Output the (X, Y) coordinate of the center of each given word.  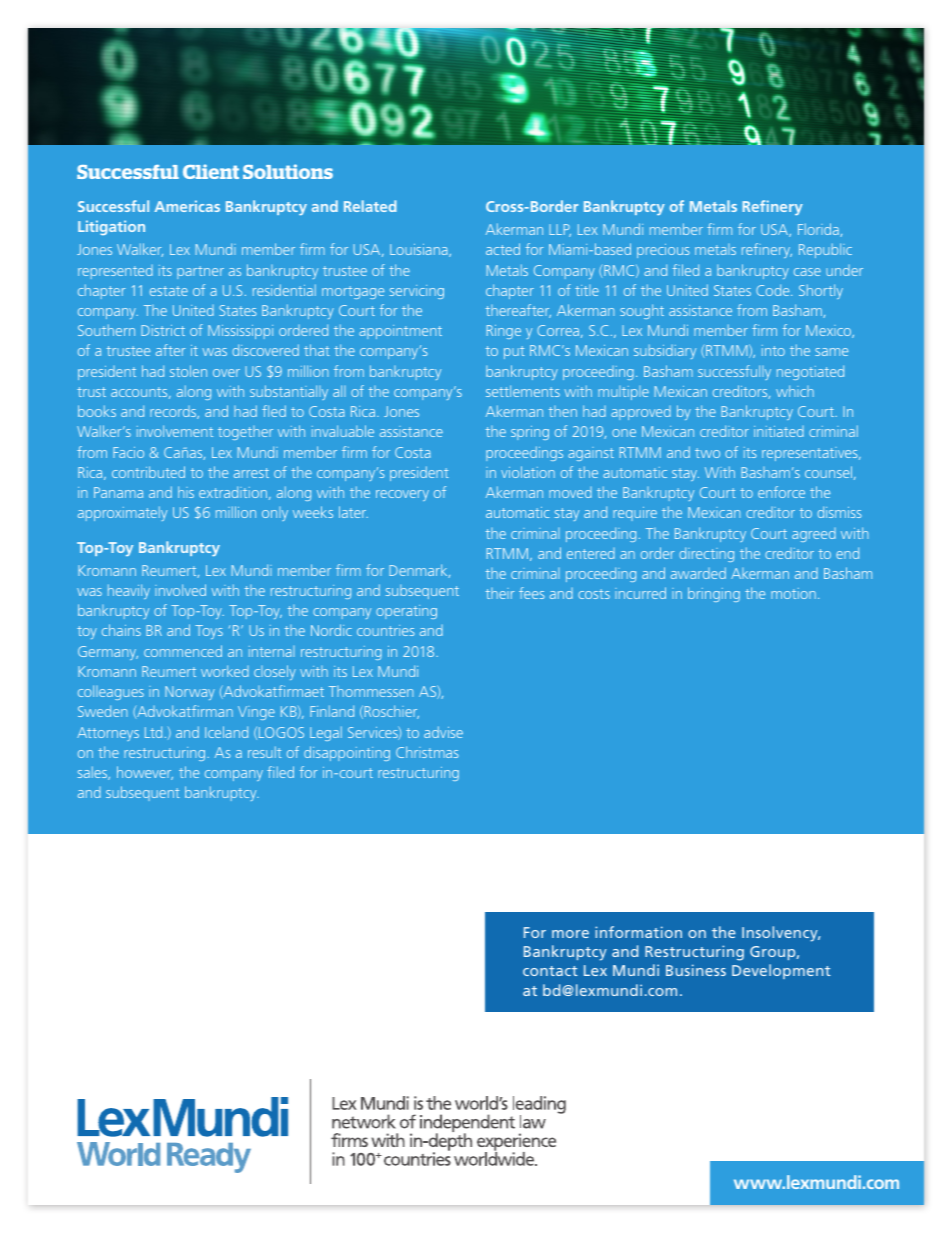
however (145, 773)
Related (370, 206)
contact (550, 971)
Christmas (427, 752)
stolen (188, 371)
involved (180, 590)
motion (793, 593)
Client (211, 171)
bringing (714, 594)
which (795, 391)
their (500, 593)
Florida (819, 230)
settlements (523, 391)
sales (94, 773)
